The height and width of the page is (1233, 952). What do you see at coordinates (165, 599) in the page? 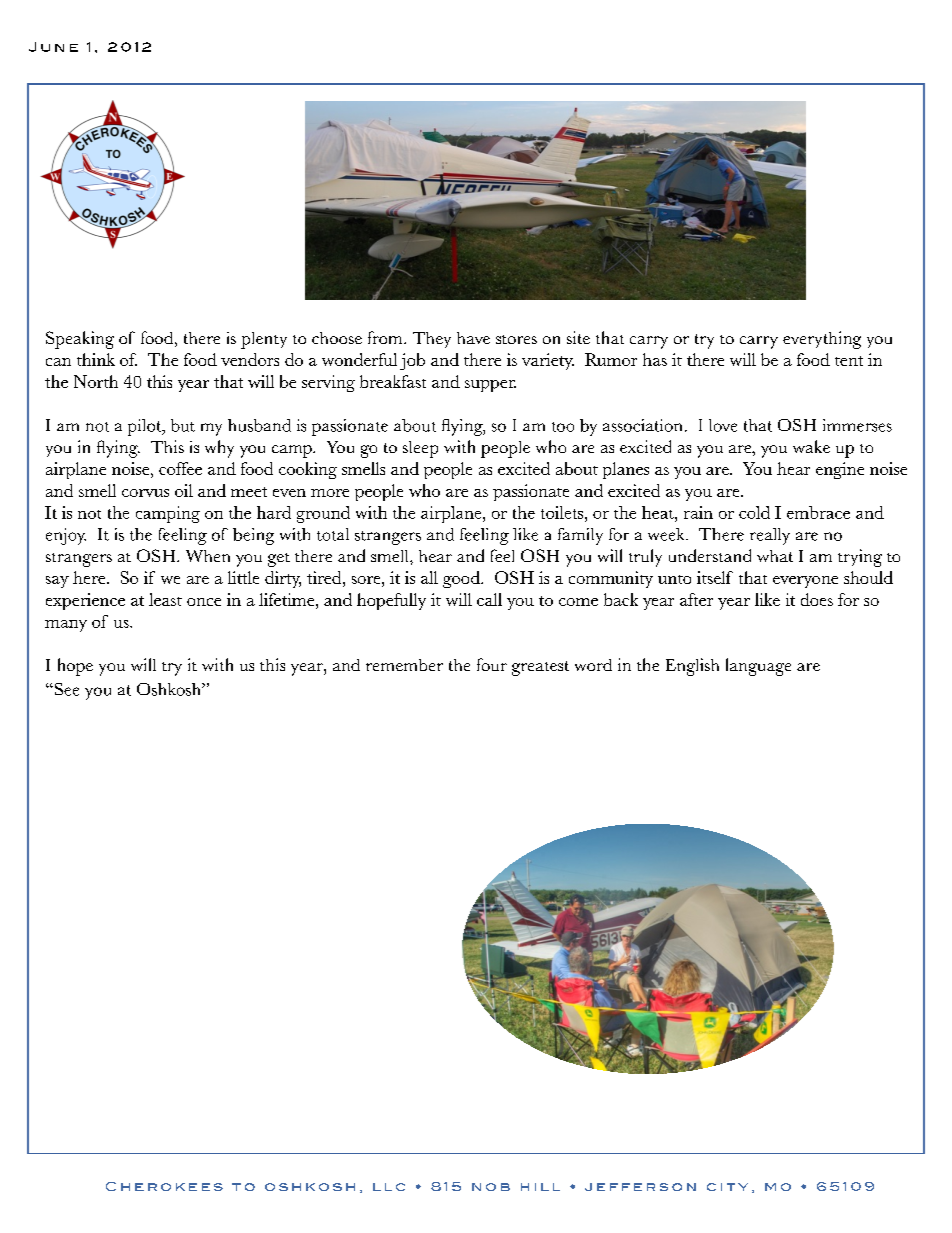
I see `least` at bounding box center [165, 599].
